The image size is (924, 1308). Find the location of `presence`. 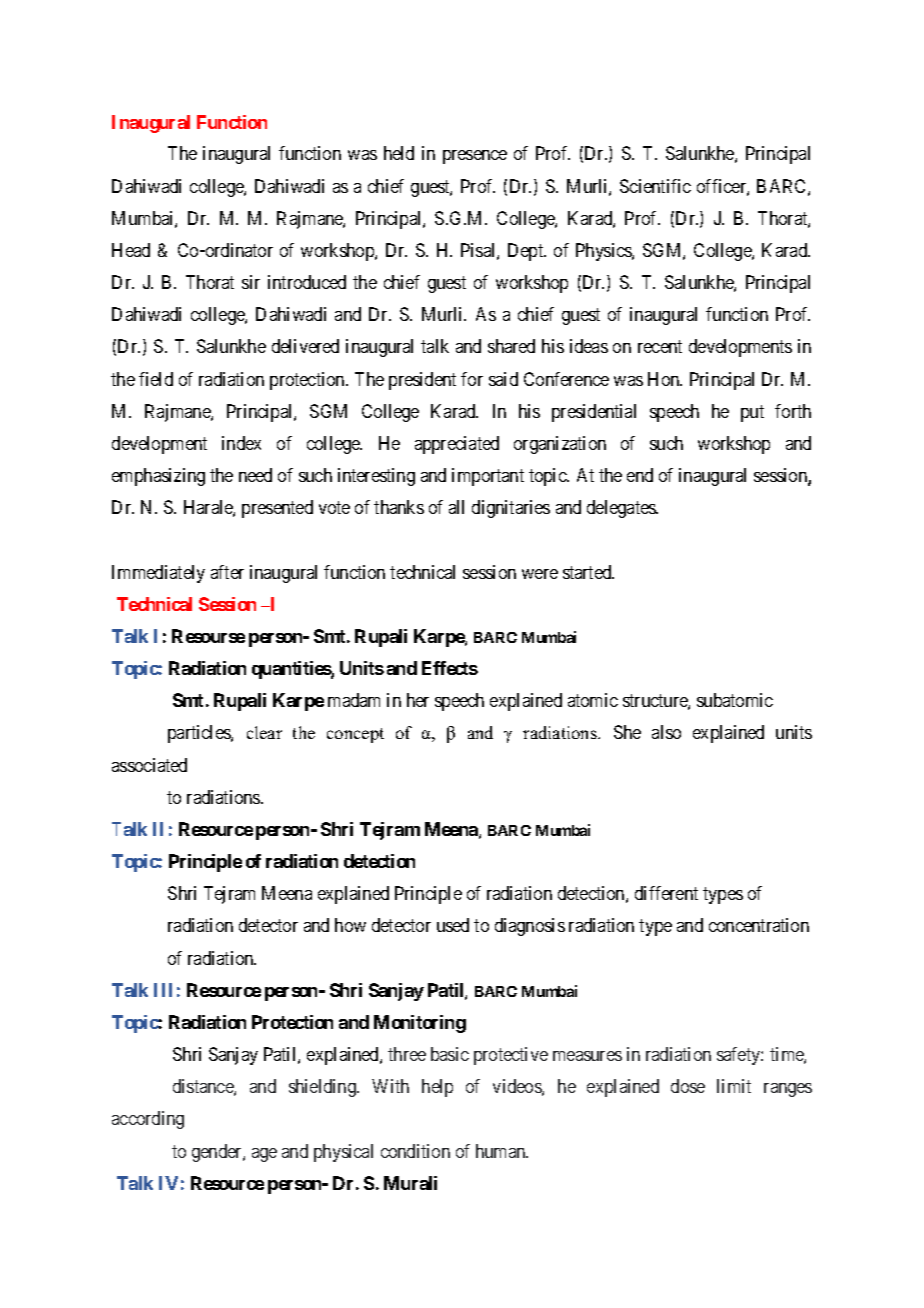

presence is located at coordinates (475, 157).
